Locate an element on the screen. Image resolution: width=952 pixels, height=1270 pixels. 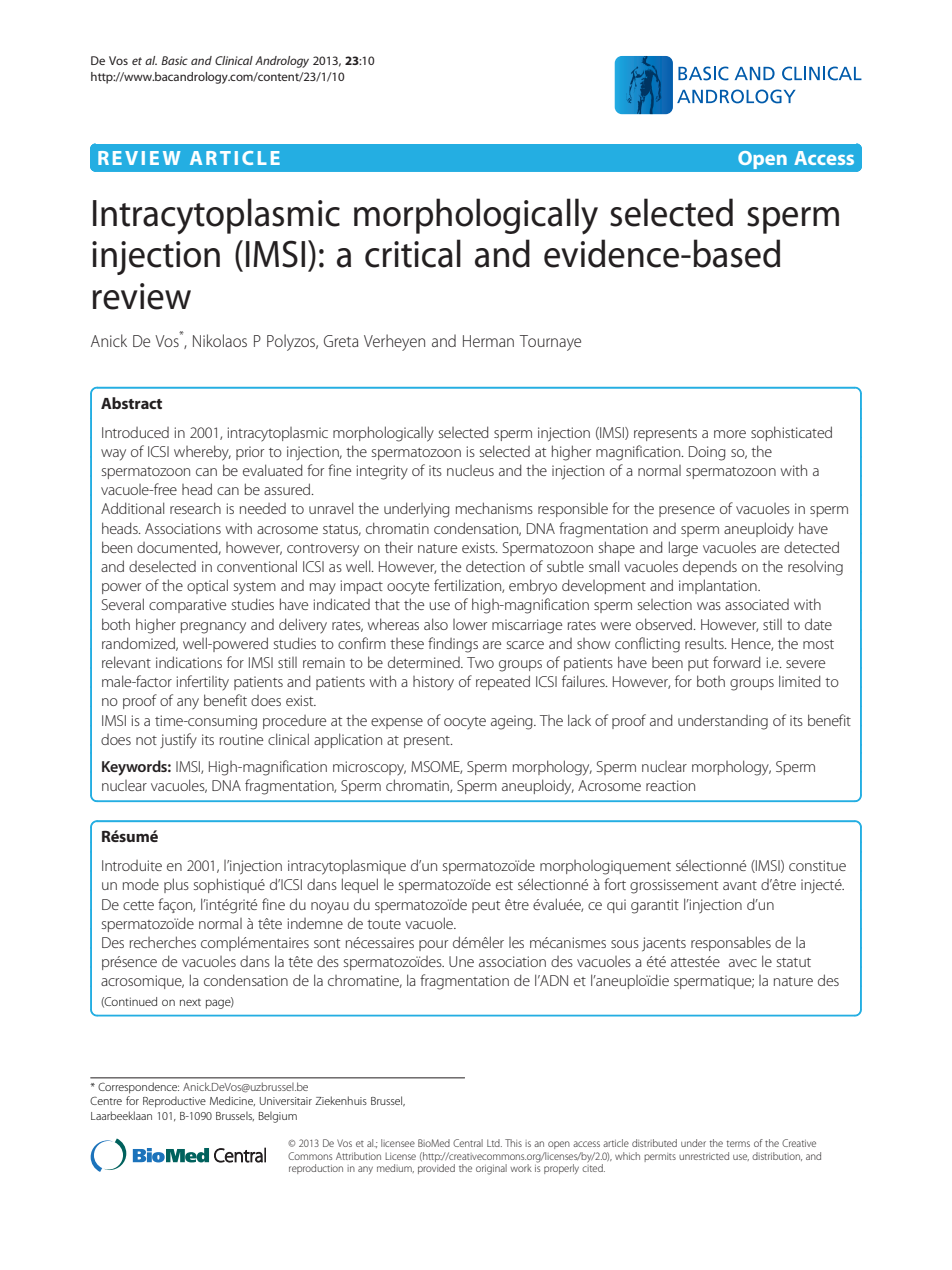
more is located at coordinates (730, 434).
